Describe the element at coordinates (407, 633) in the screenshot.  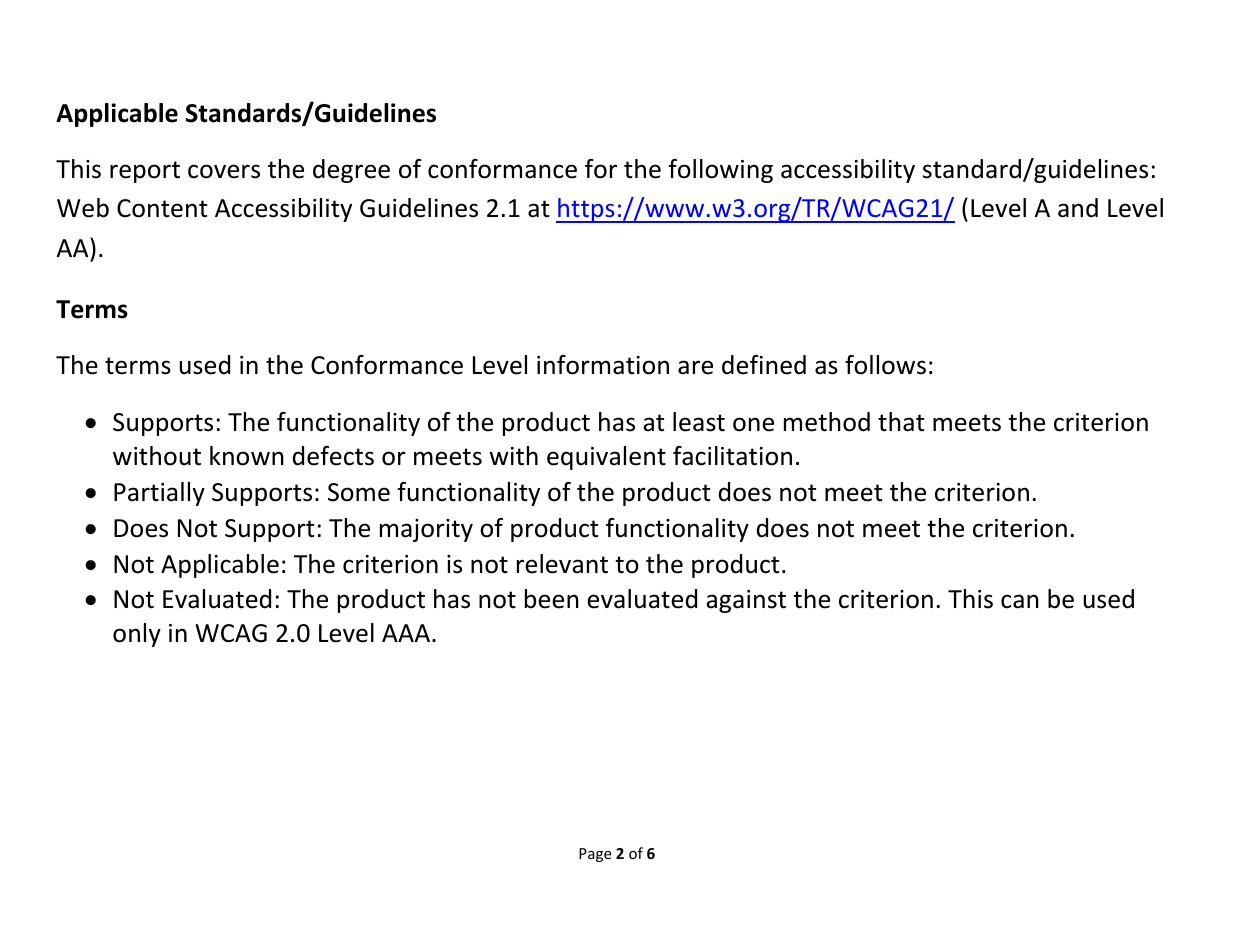
I see `AAA` at that location.
